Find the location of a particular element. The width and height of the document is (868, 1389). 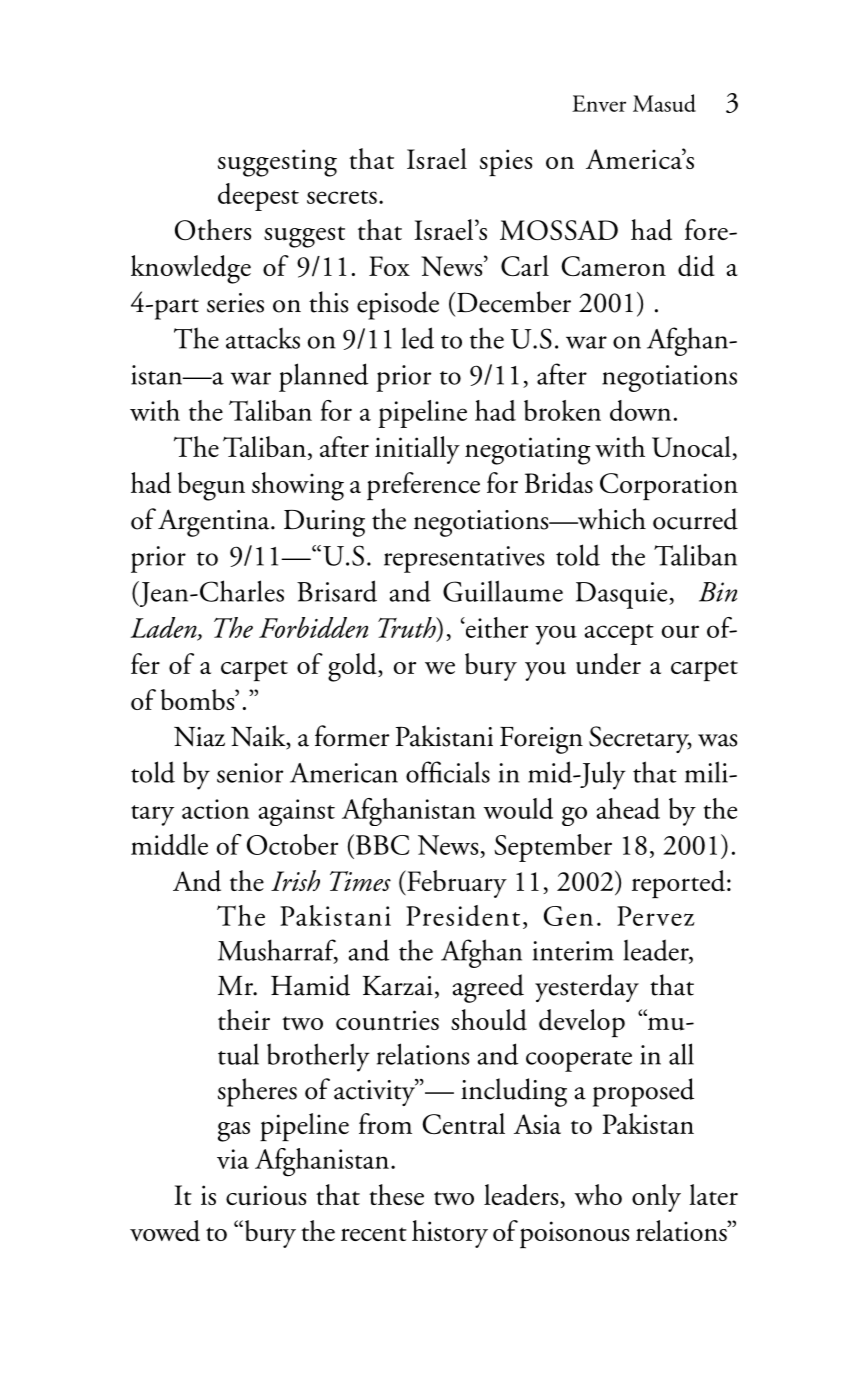

down is located at coordinates (640, 410).
